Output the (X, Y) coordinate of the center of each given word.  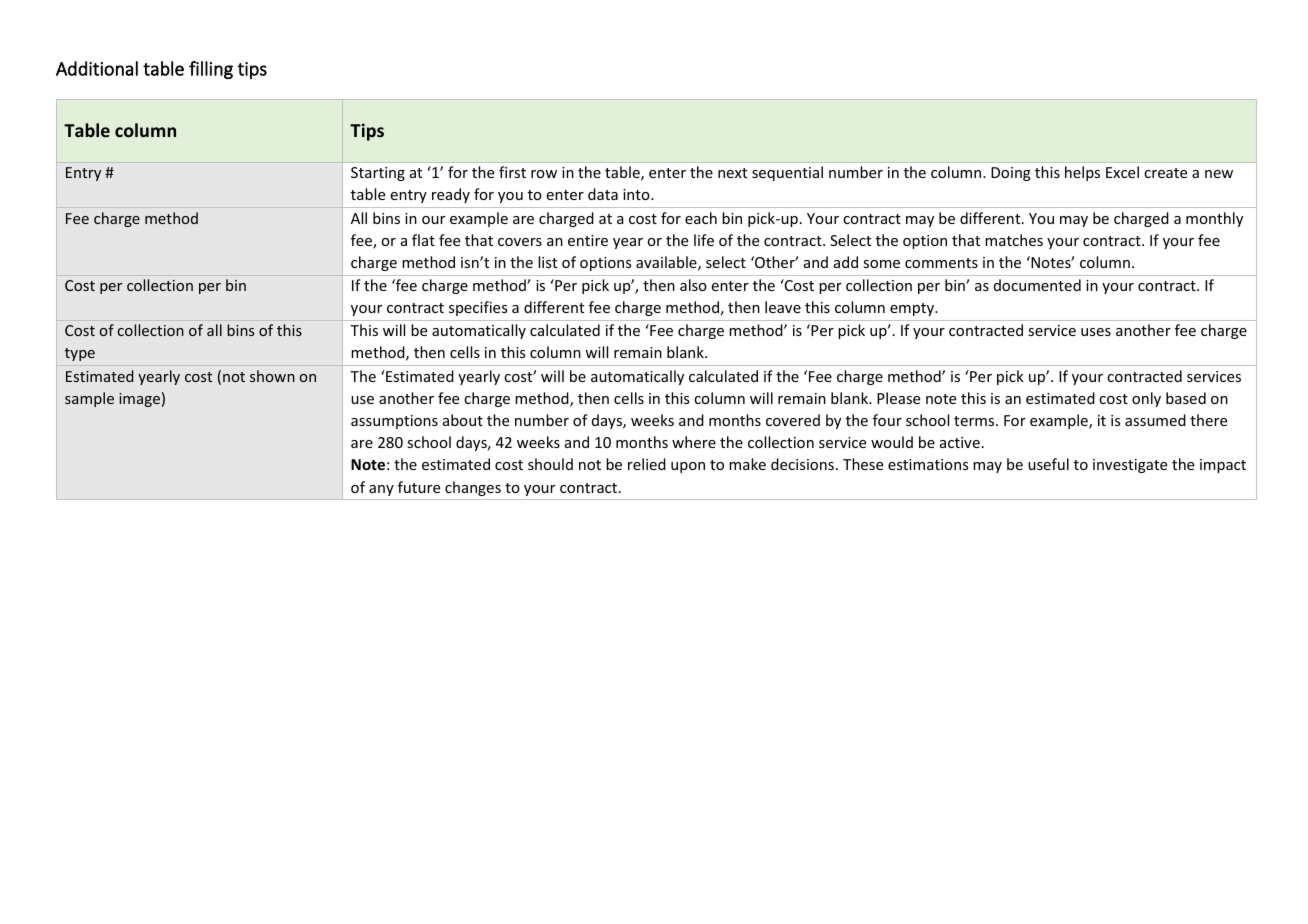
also (693, 285)
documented (1037, 285)
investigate (1130, 466)
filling (211, 70)
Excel (1122, 172)
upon (688, 467)
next (732, 173)
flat (423, 240)
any (381, 490)
